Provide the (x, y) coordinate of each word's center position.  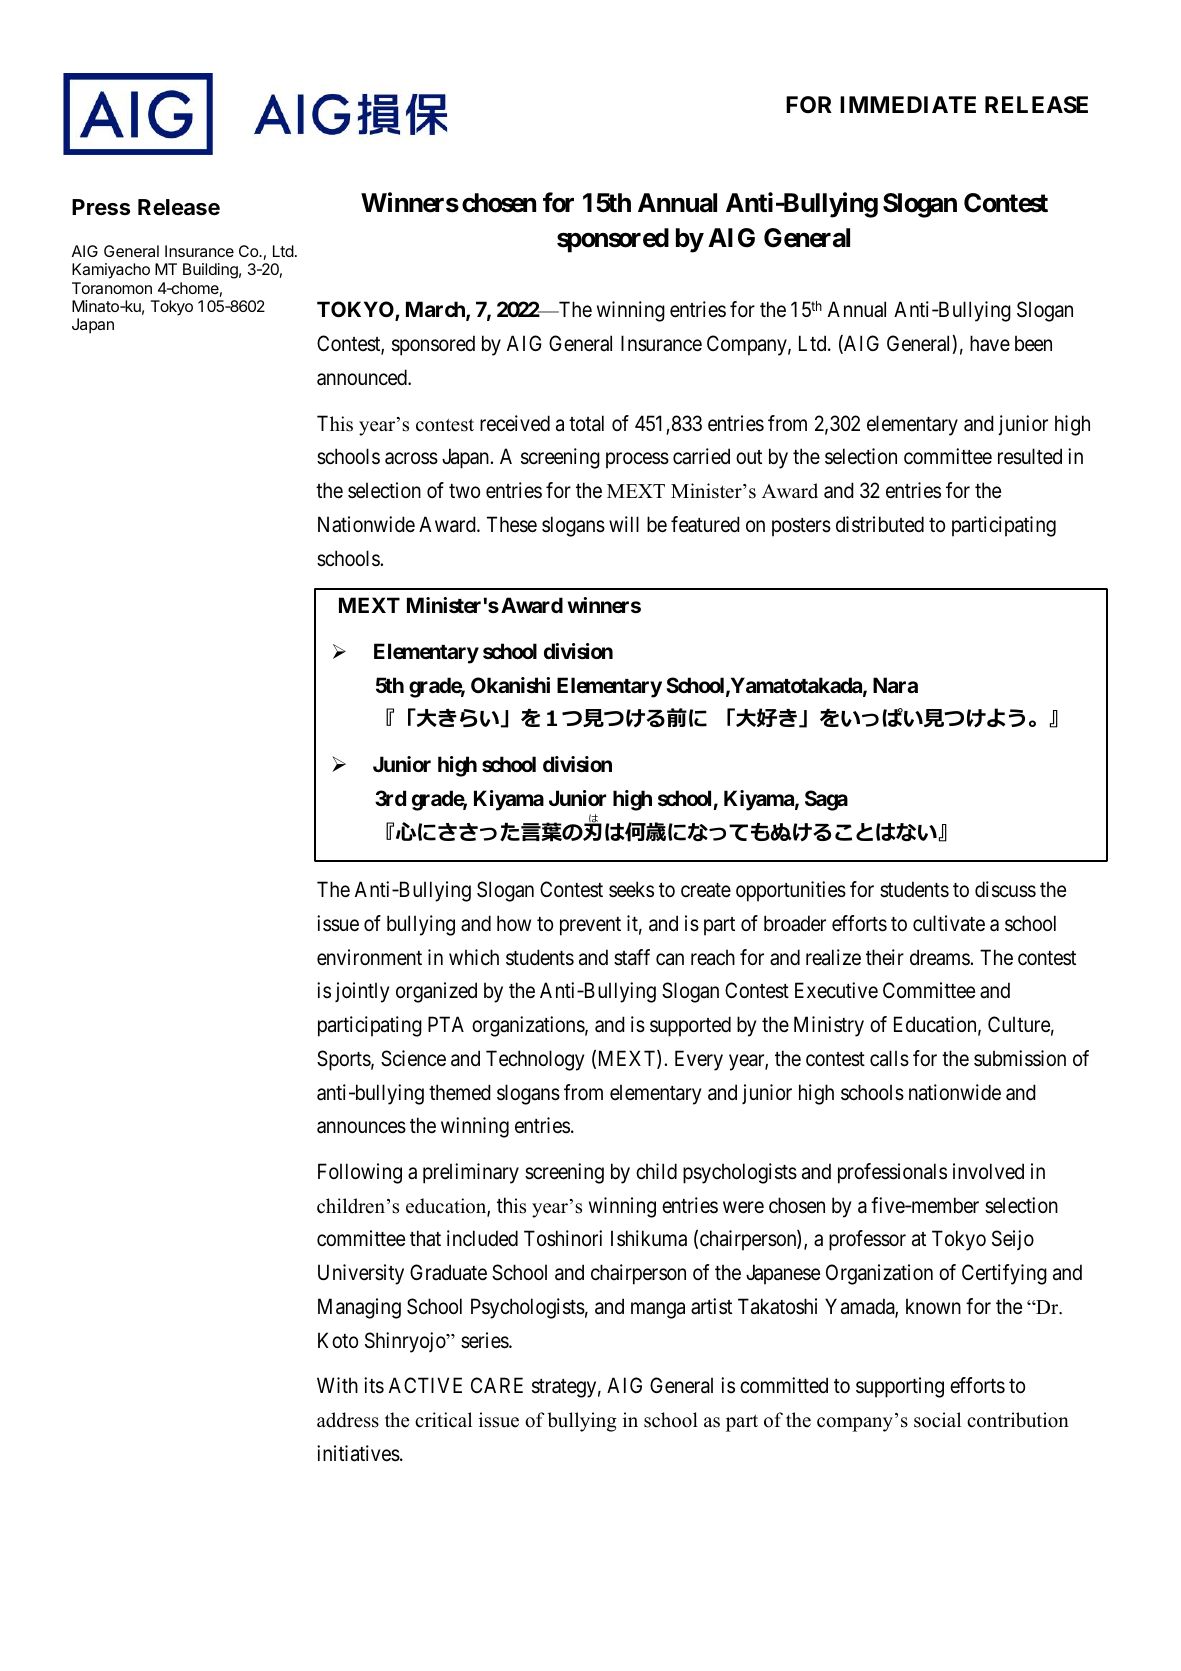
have (990, 343)
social (937, 1420)
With (337, 1385)
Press (101, 207)
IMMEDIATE (908, 104)
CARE (497, 1385)
